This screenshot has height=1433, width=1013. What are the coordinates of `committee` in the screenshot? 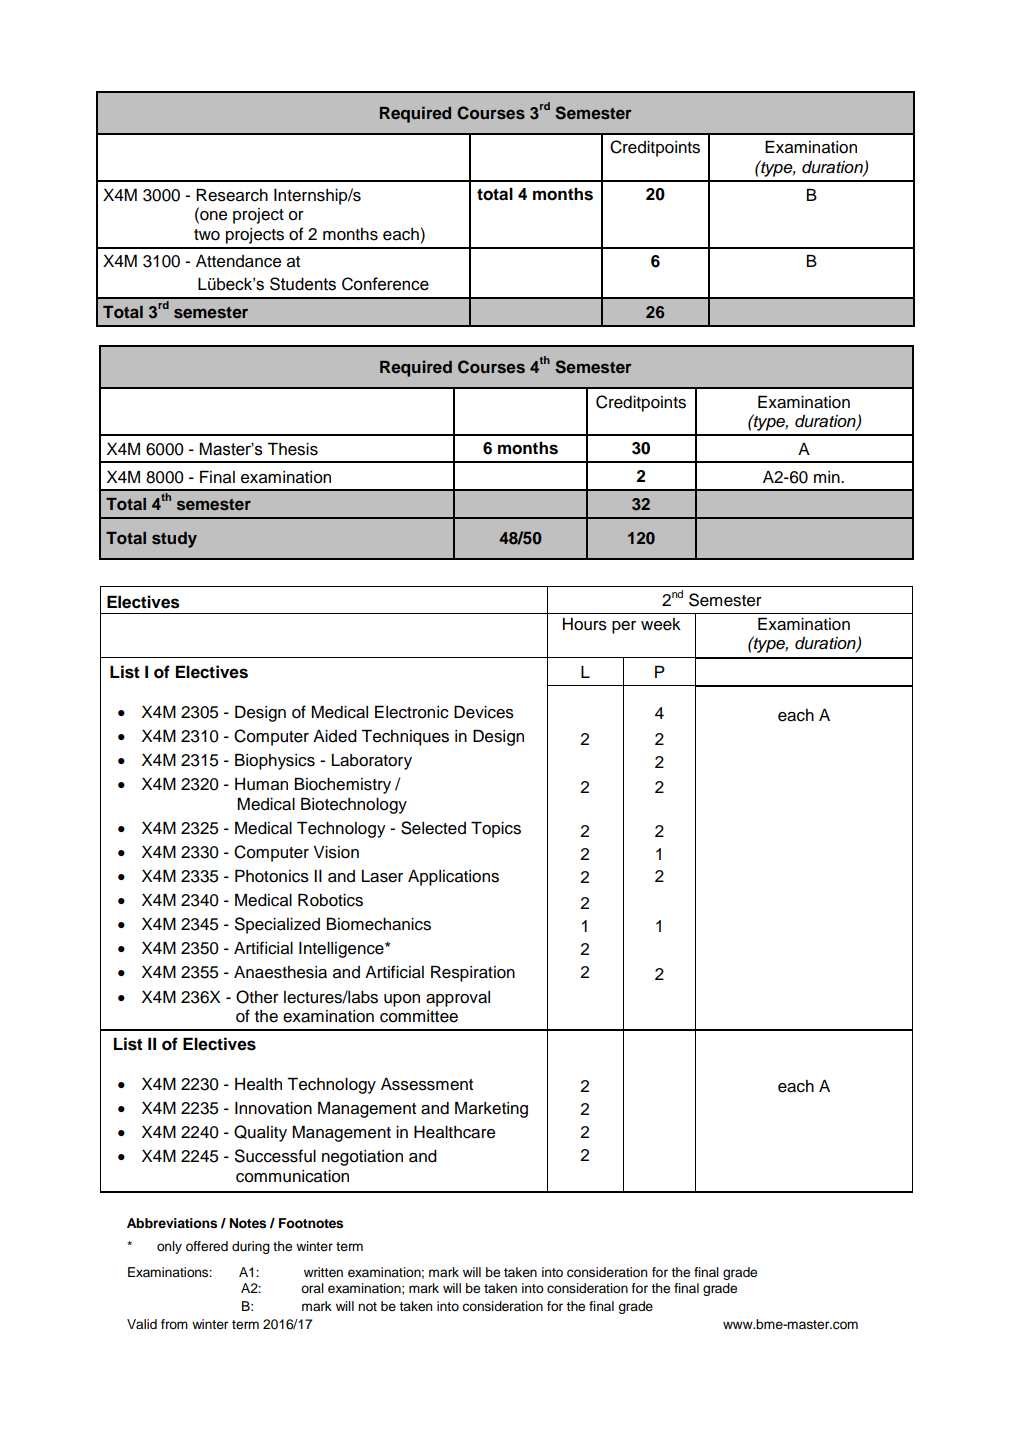 It's located at (419, 1016).
